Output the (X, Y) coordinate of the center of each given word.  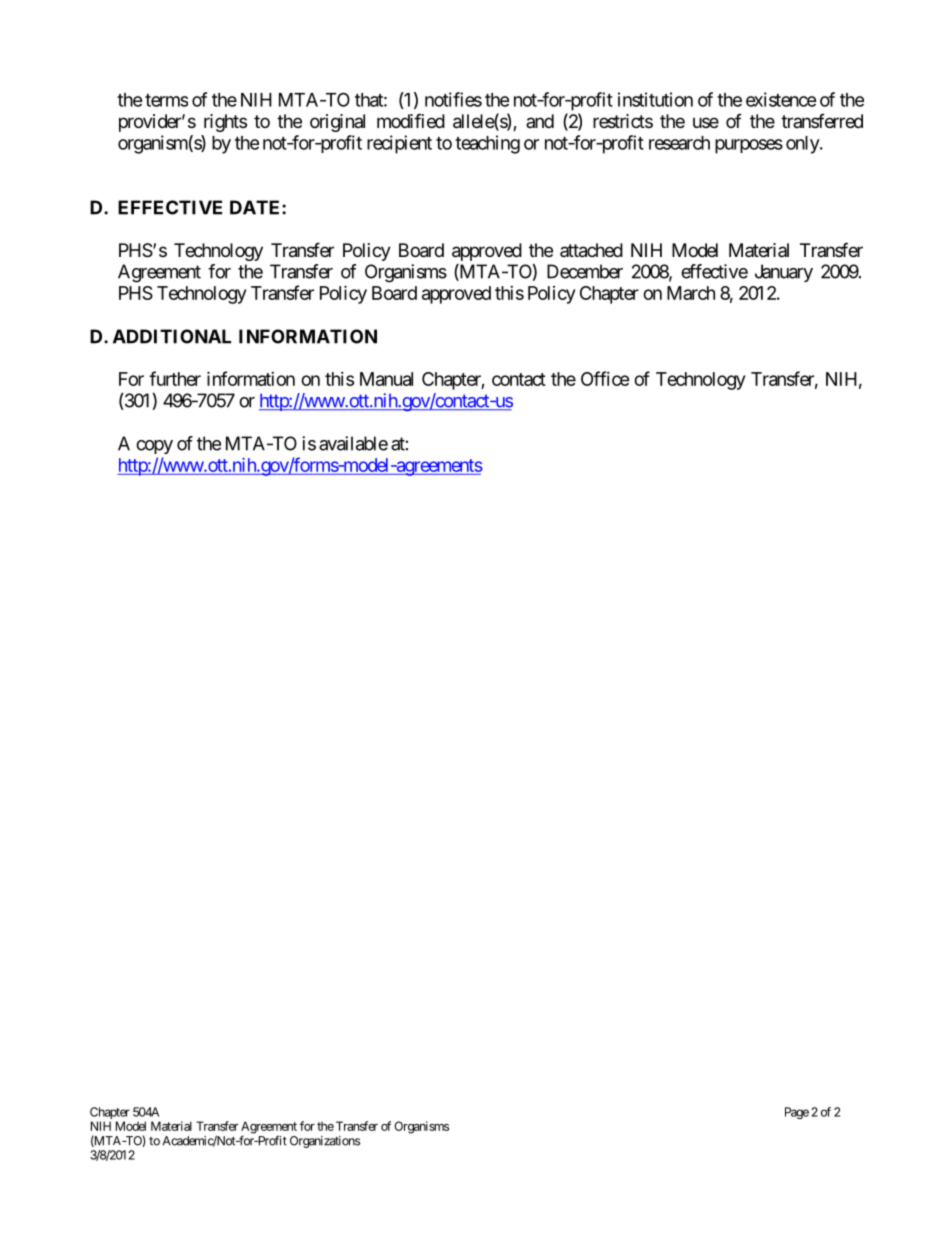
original (337, 123)
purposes (749, 146)
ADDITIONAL (172, 336)
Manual (386, 379)
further (175, 378)
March (691, 293)
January (784, 273)
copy (154, 447)
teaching (487, 144)
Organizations (325, 1142)
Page (797, 1113)
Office (605, 378)
